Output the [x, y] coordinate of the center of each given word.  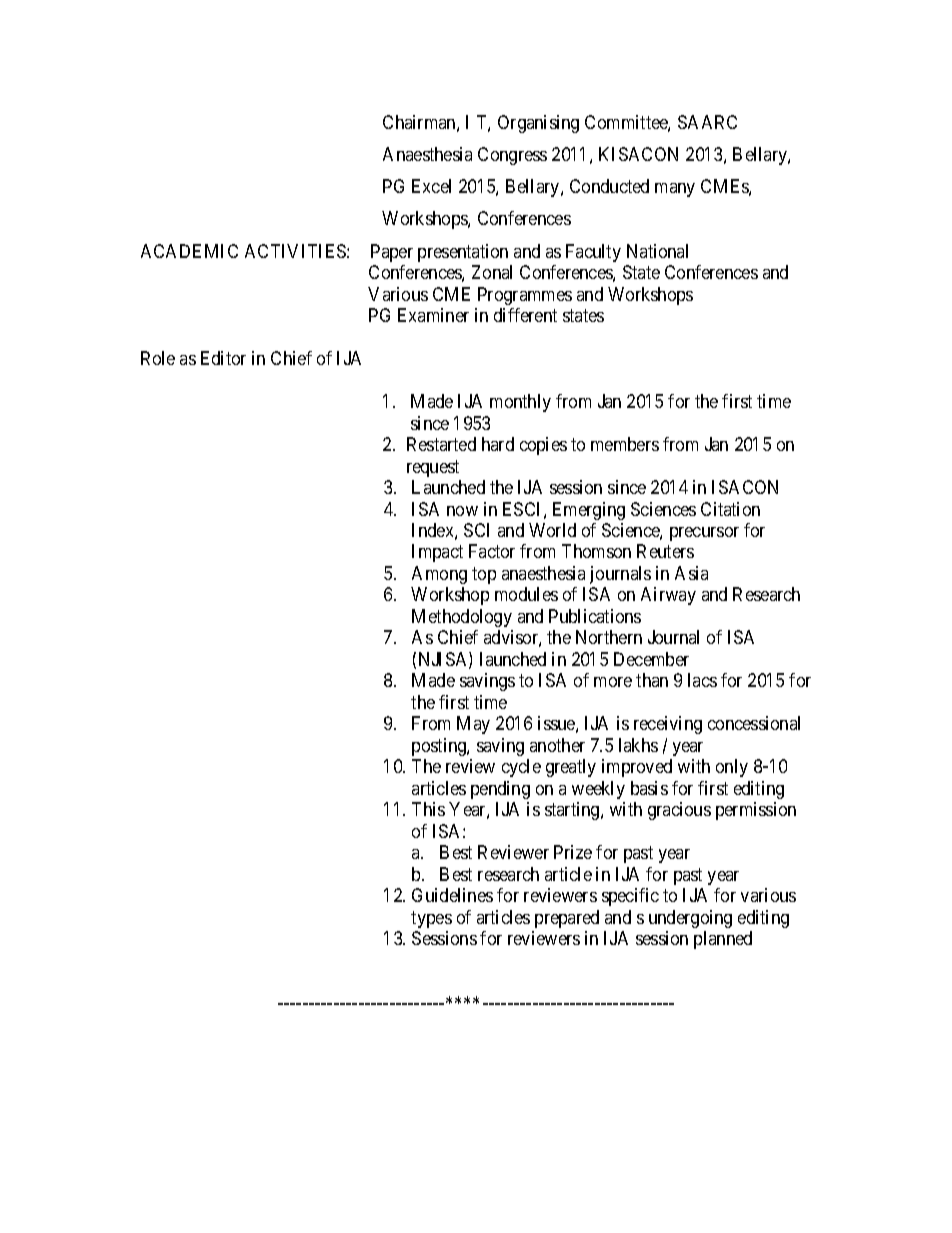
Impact [437, 553]
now [462, 511]
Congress [512, 156]
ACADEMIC [189, 251]
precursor [704, 534]
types [431, 919]
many [675, 190]
